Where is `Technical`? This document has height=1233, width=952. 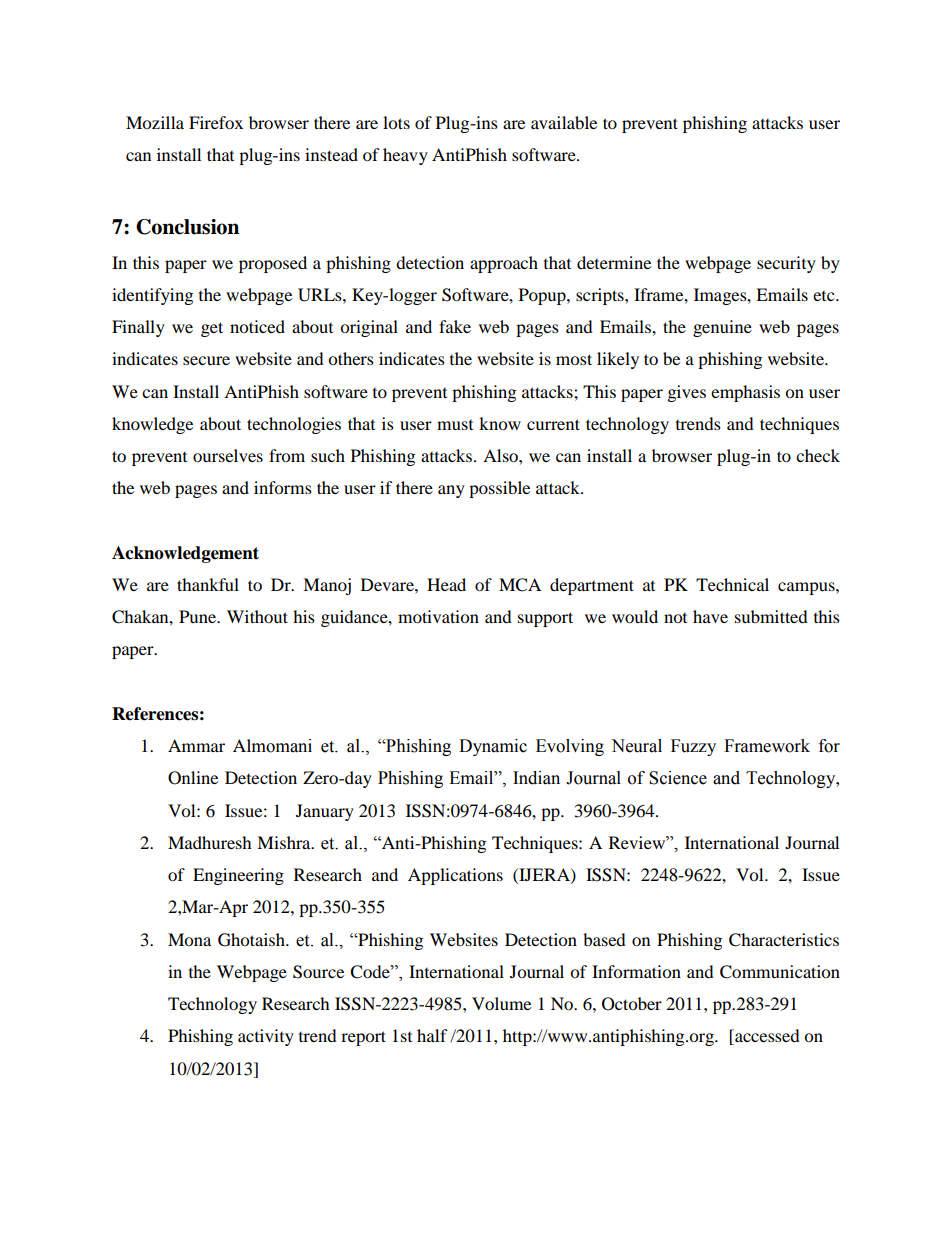
Technical is located at coordinates (732, 584).
